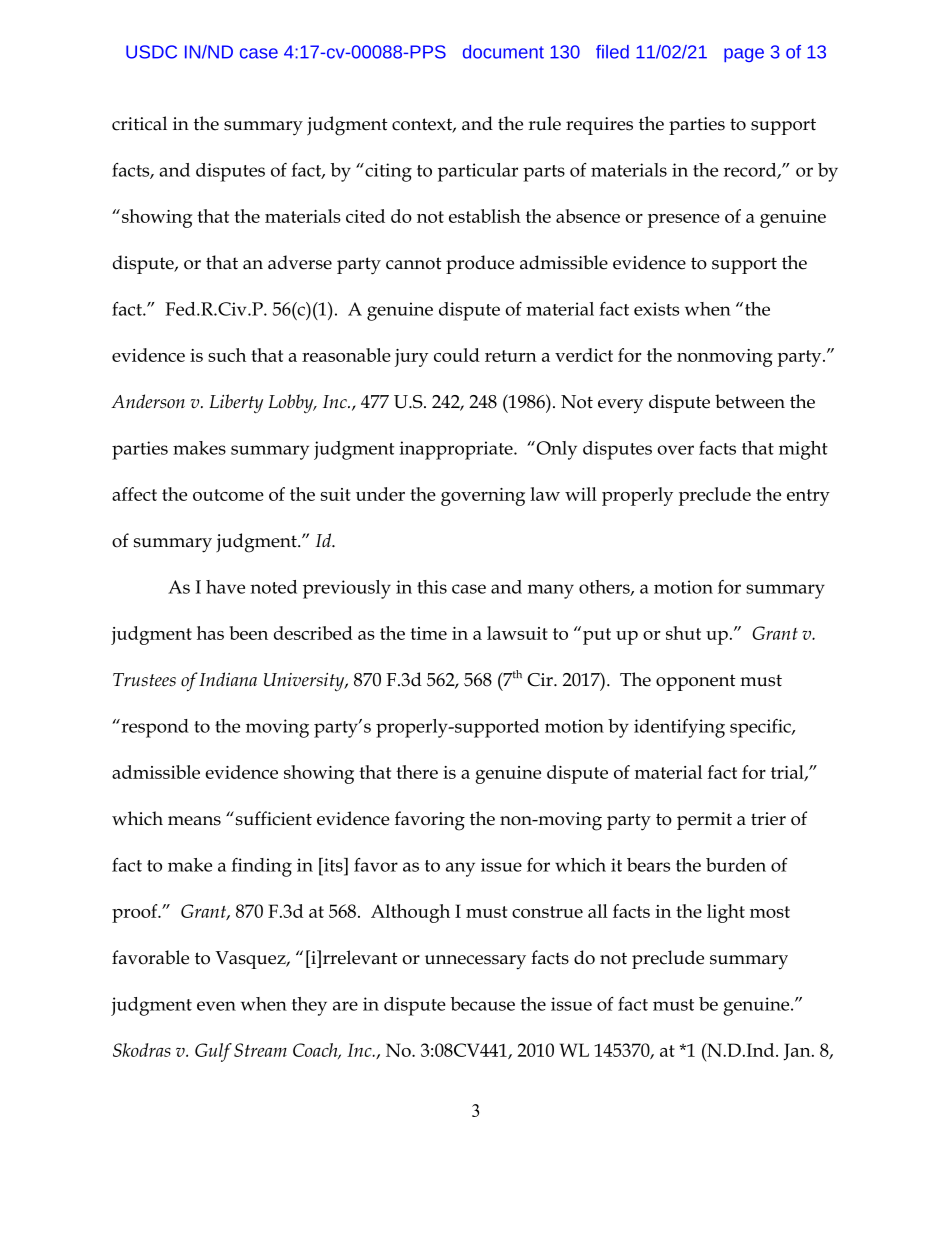  I want to click on could, so click(457, 355).
